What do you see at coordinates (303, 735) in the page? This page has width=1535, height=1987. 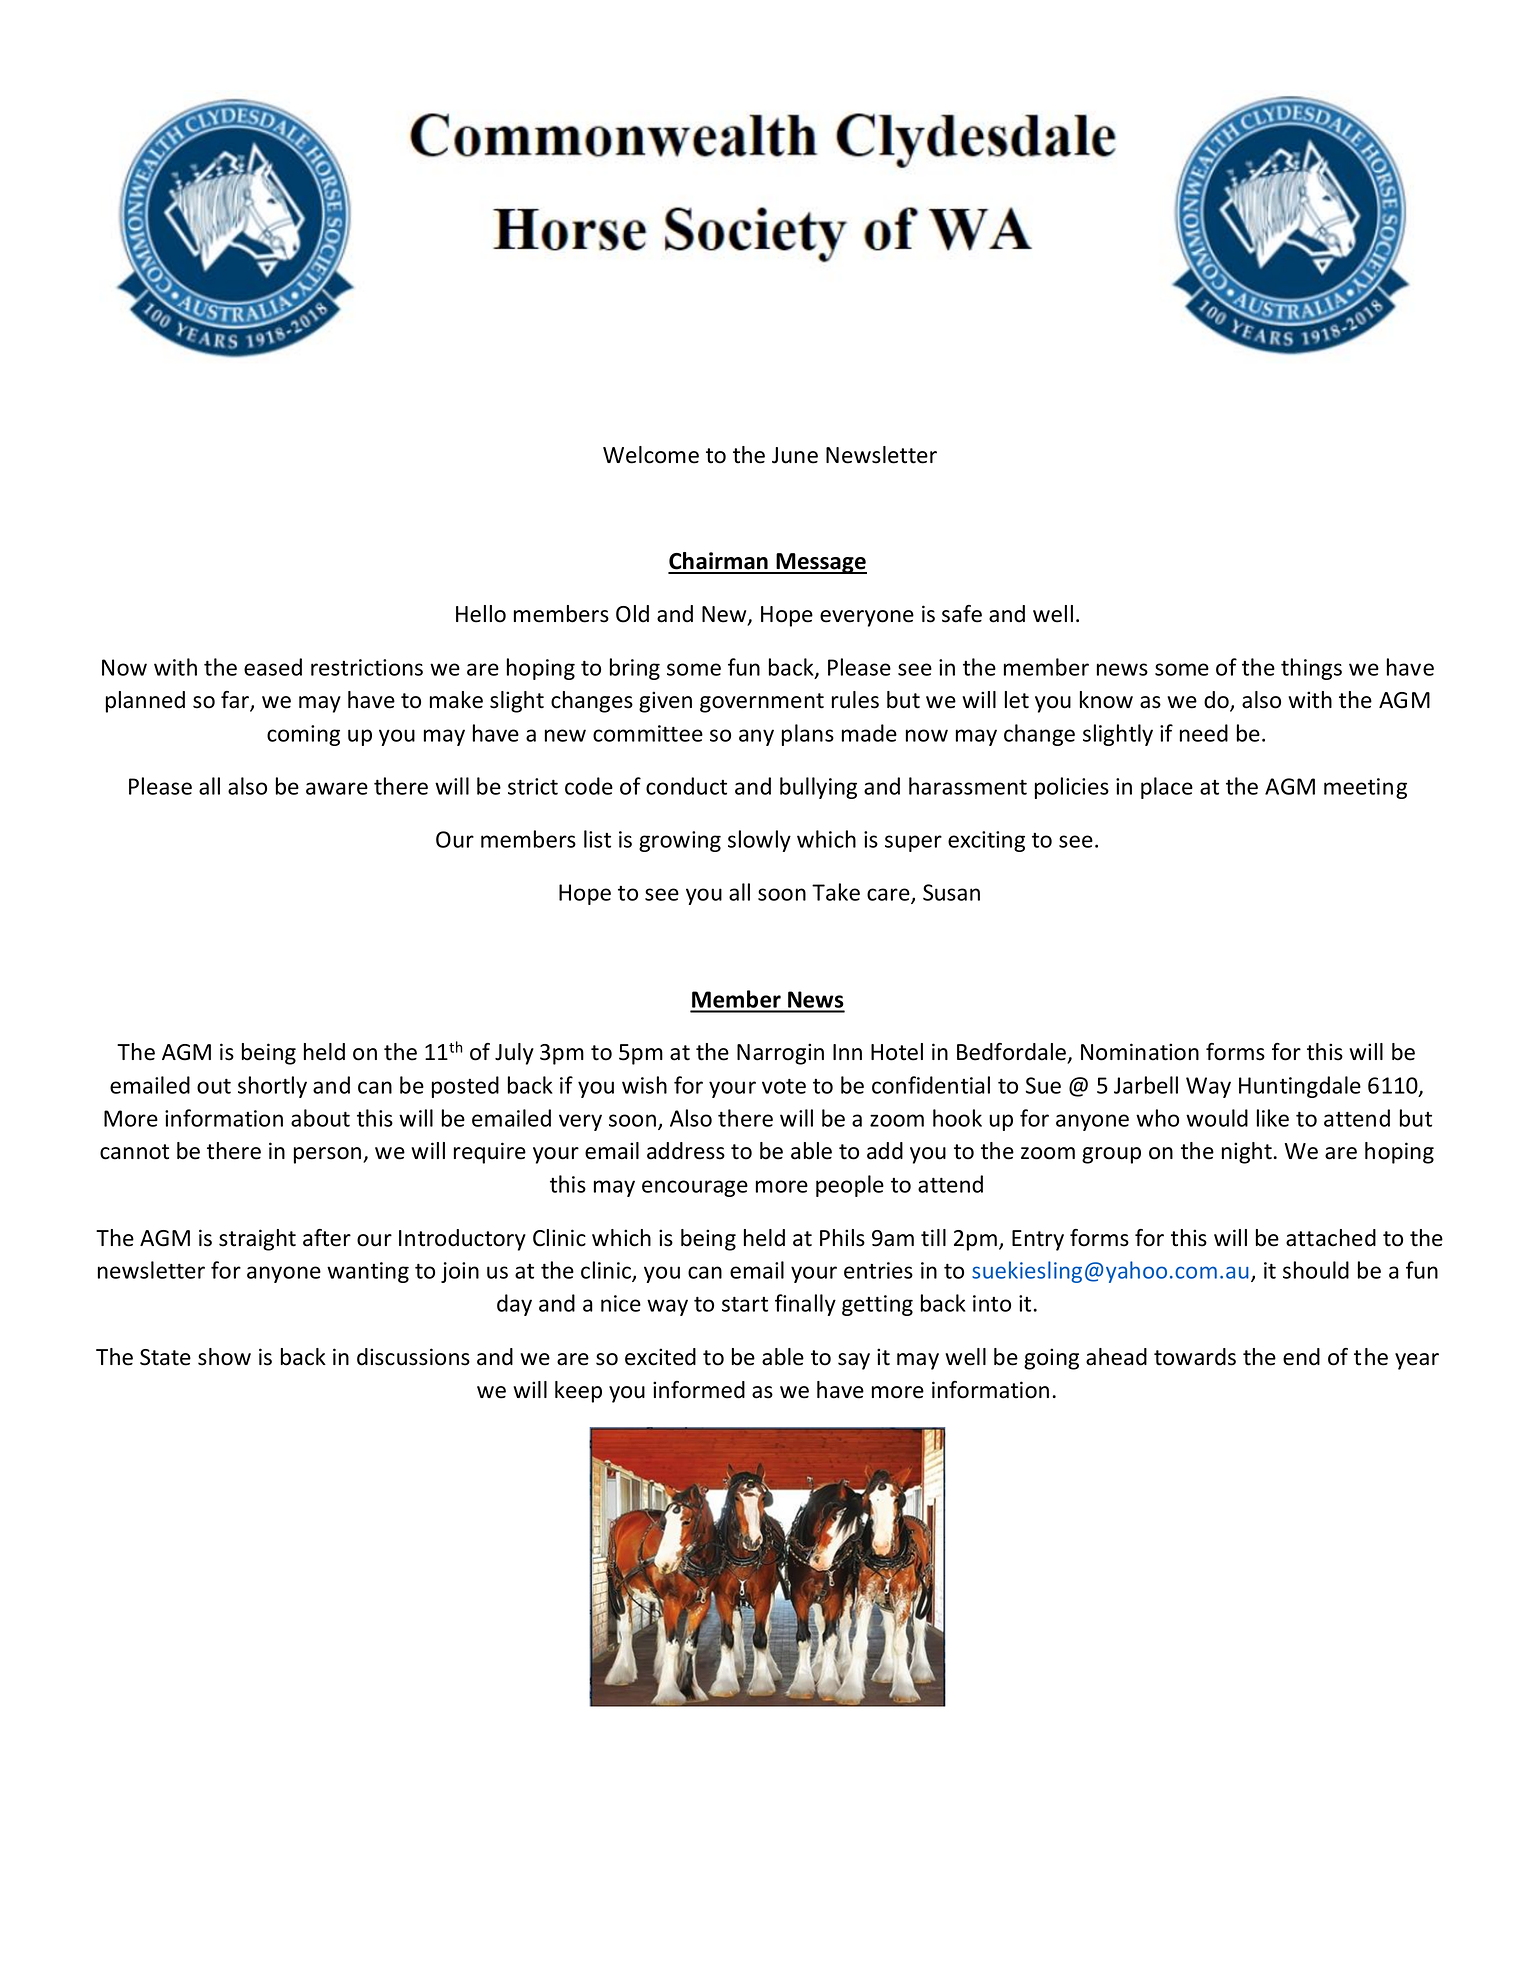 I see `coming` at bounding box center [303, 735].
